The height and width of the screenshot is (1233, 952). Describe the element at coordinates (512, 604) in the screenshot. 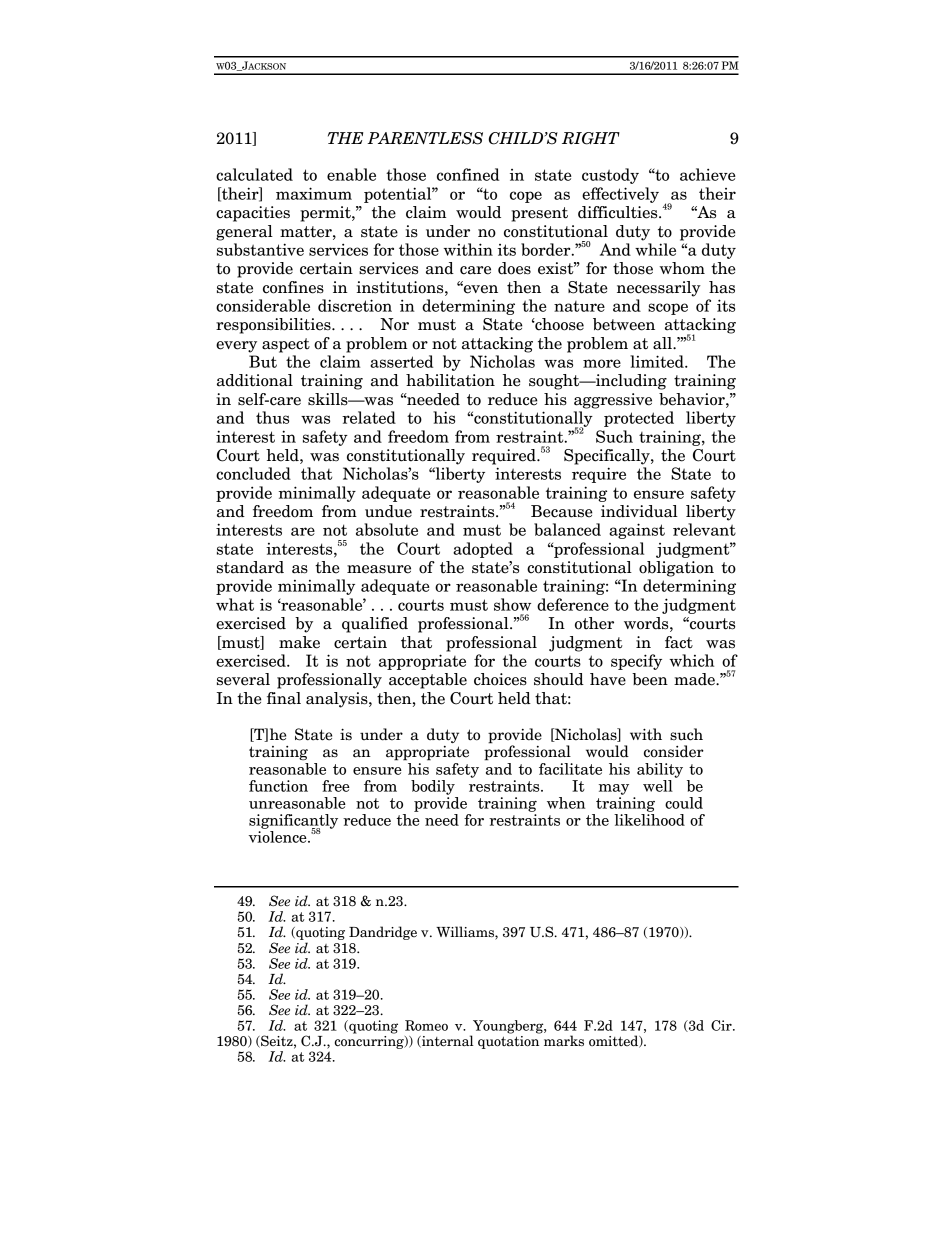

I see `show` at that location.
